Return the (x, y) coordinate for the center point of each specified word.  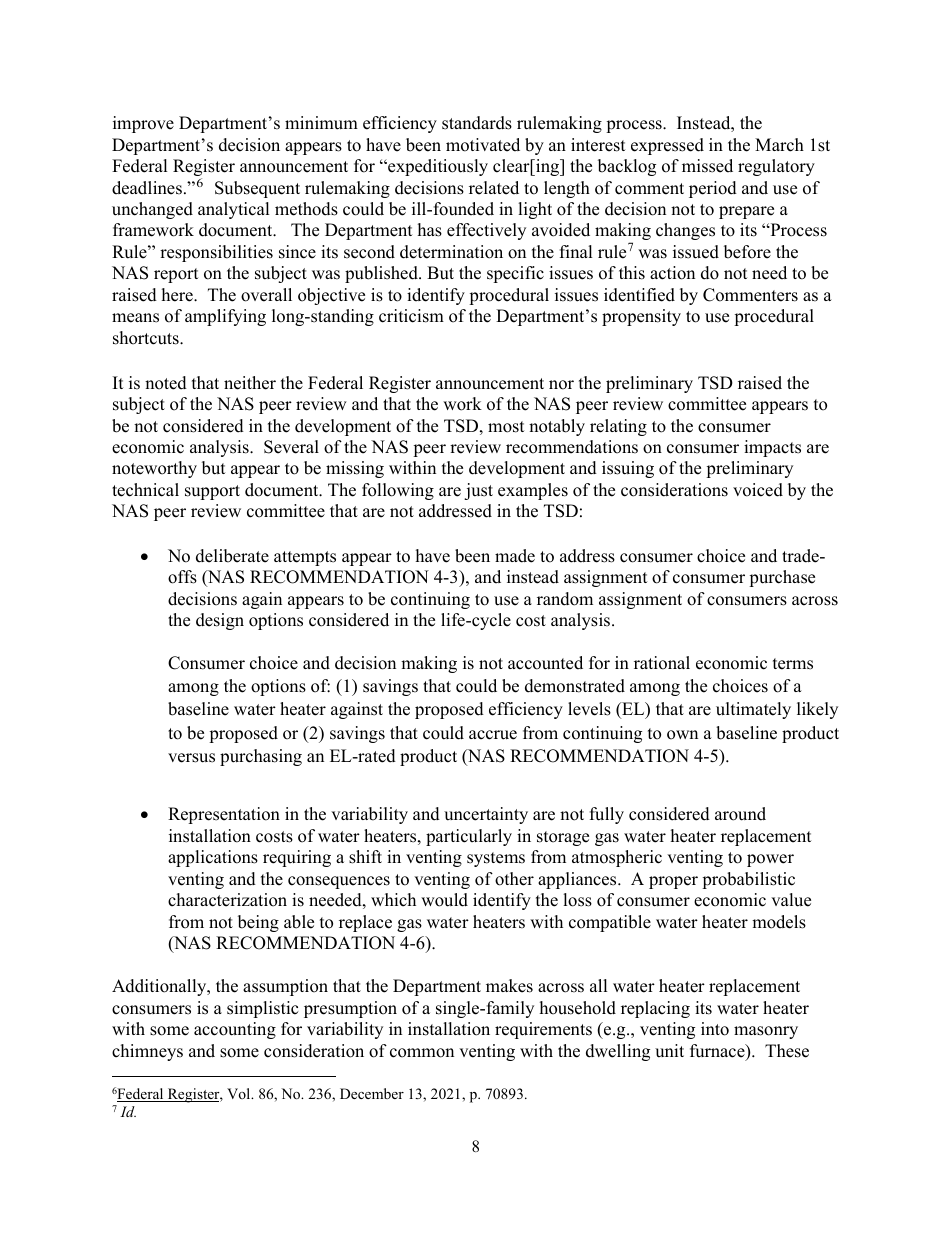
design (220, 621)
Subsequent (257, 189)
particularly (469, 837)
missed (707, 166)
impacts (772, 448)
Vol (240, 1093)
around (740, 814)
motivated (483, 145)
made (515, 556)
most (506, 427)
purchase (782, 578)
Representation (224, 815)
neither (250, 383)
